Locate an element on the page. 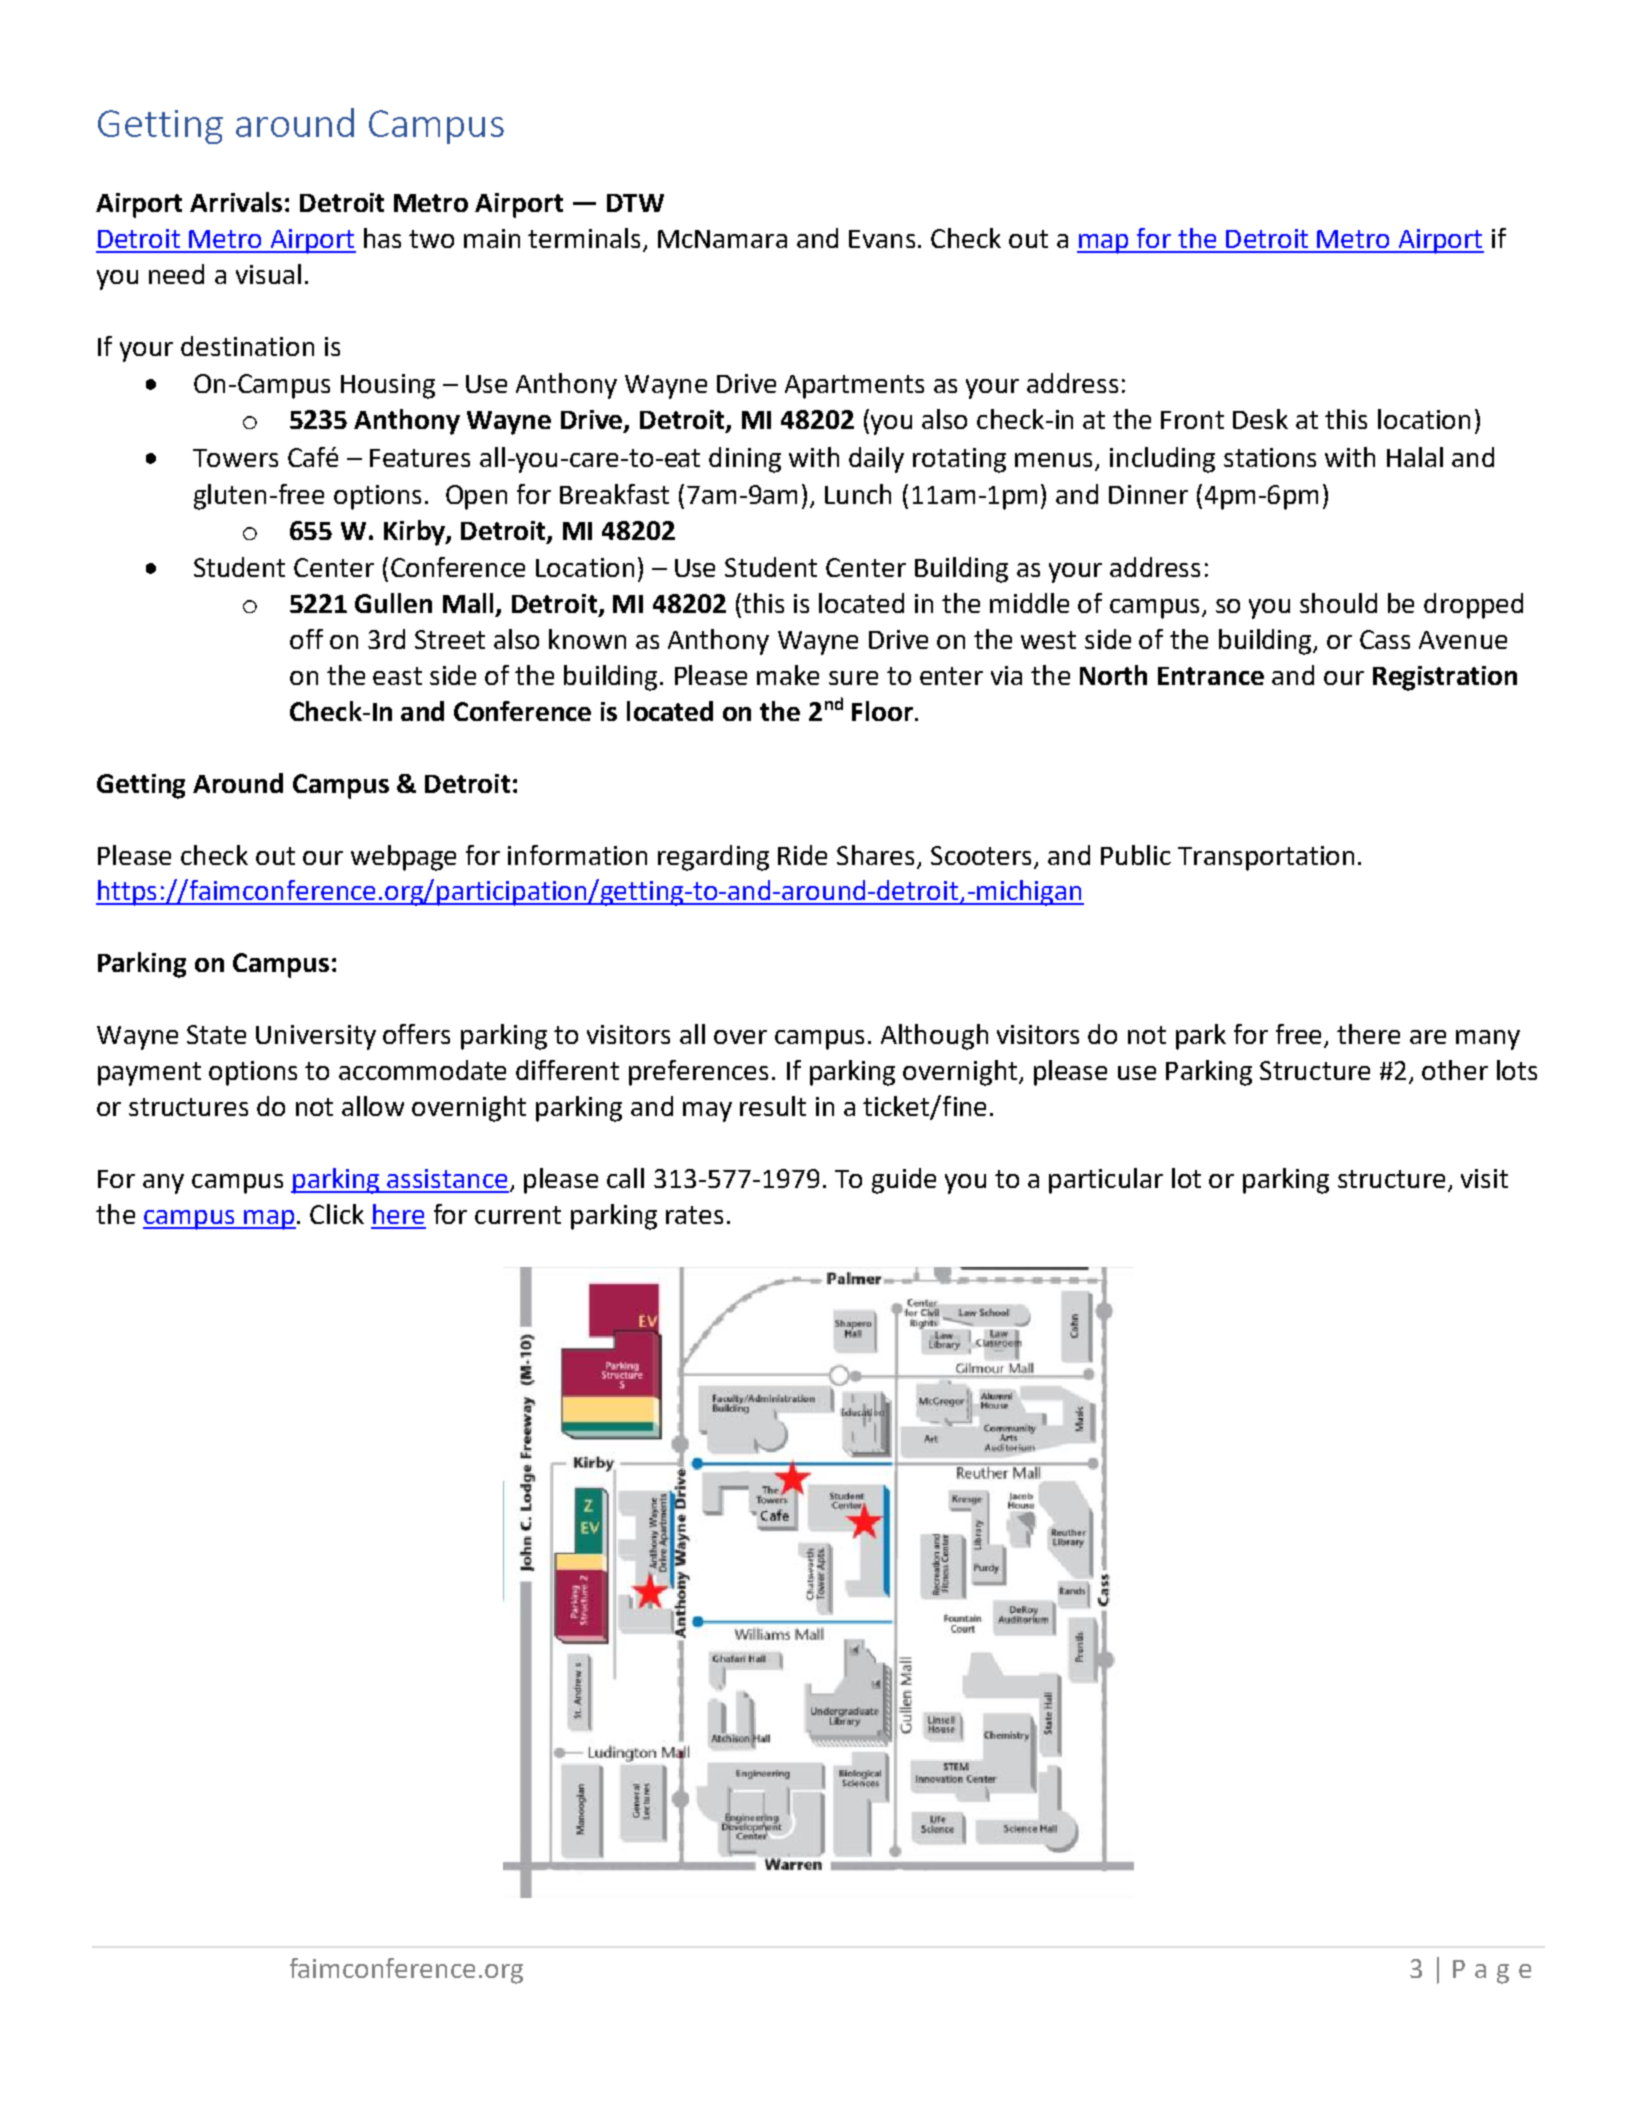 Image resolution: width=1637 pixels, height=2118 pixels. Floor is located at coordinates (882, 711).
